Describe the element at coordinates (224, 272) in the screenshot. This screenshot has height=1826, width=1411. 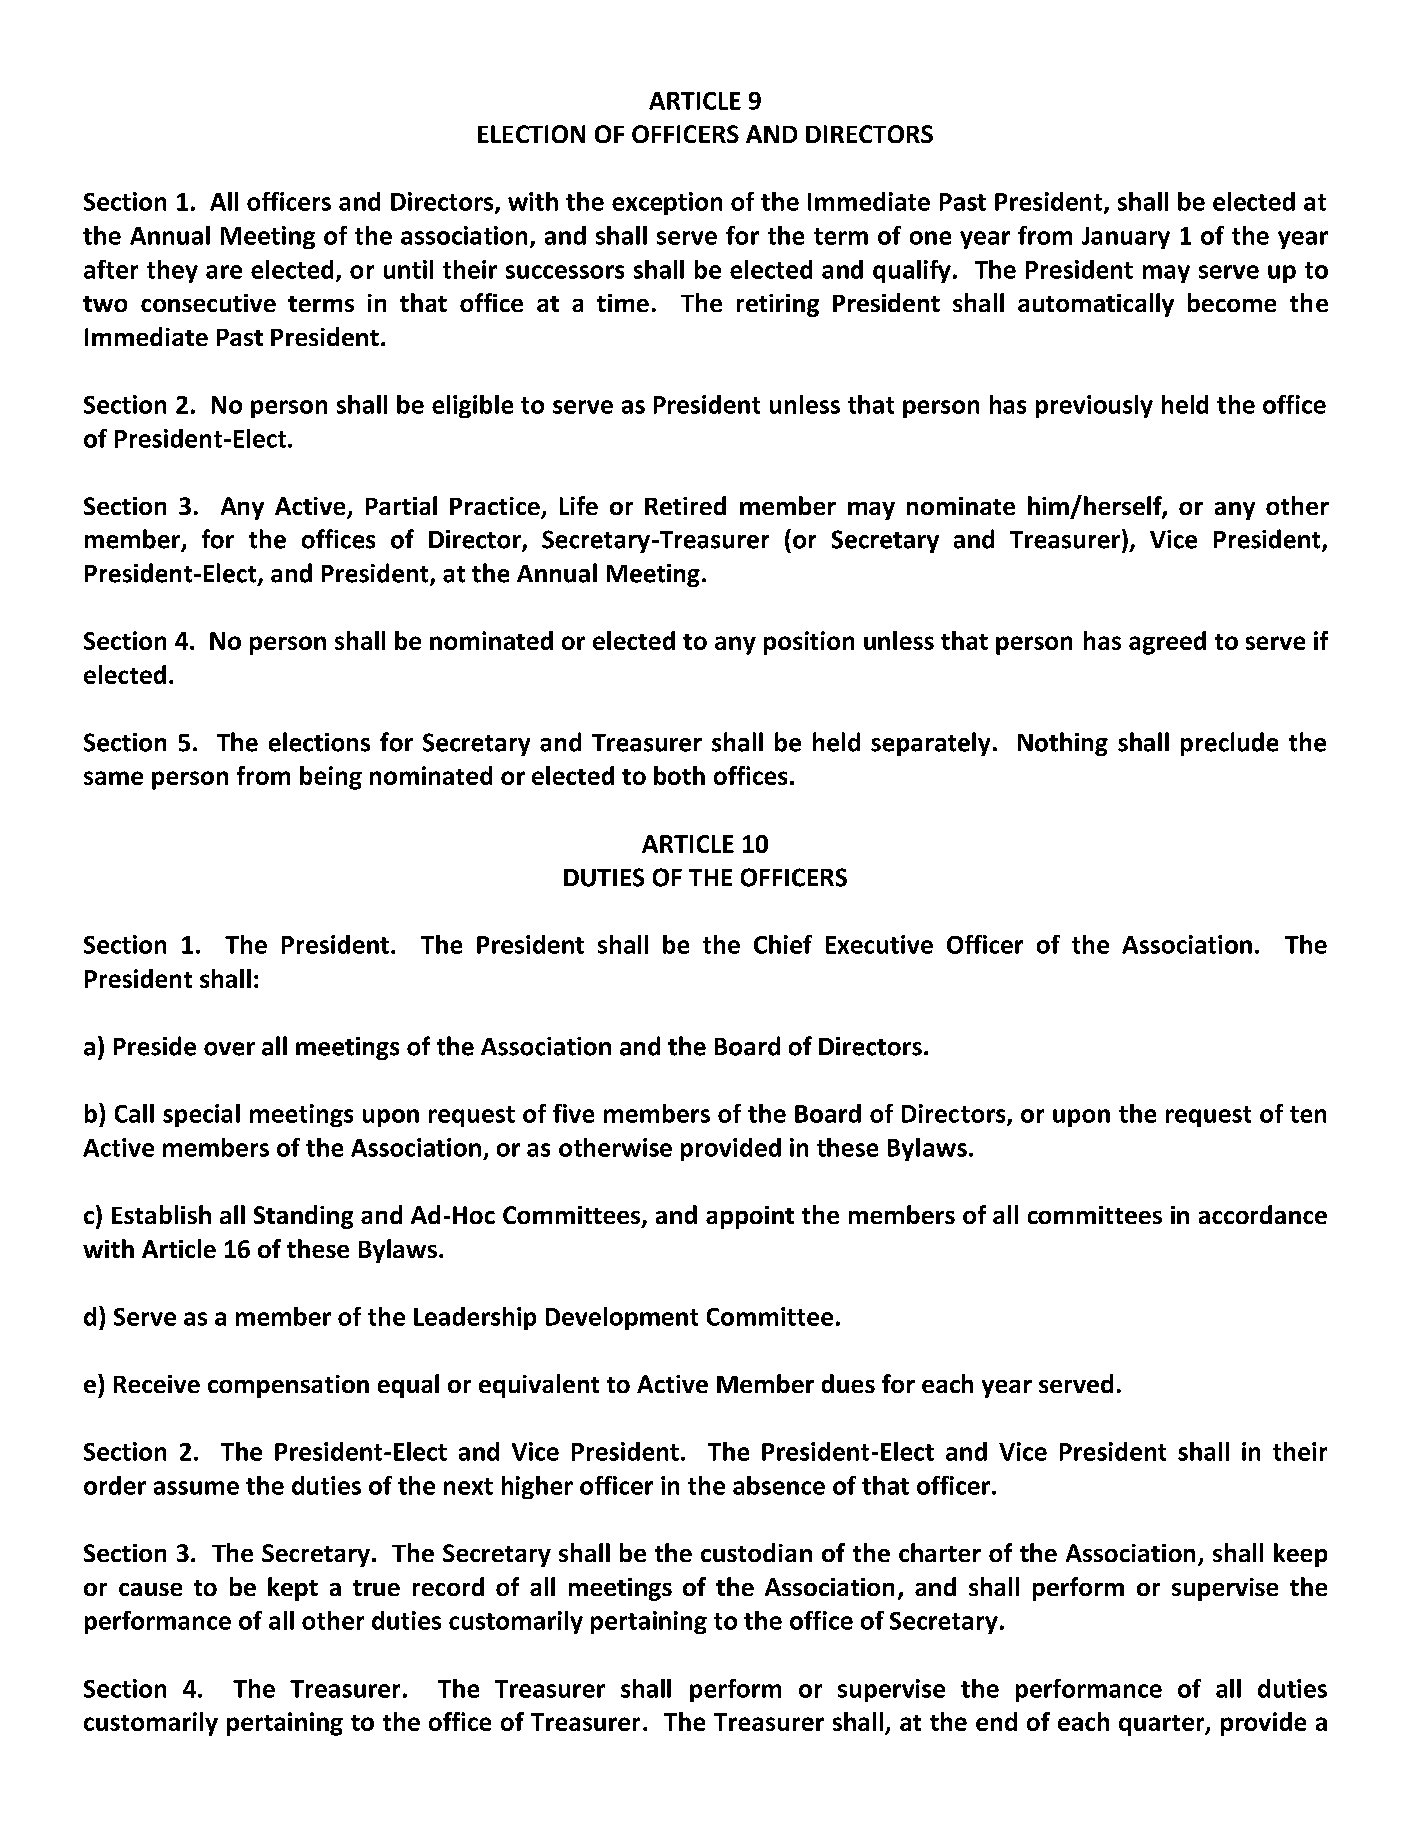
I see `are` at that location.
